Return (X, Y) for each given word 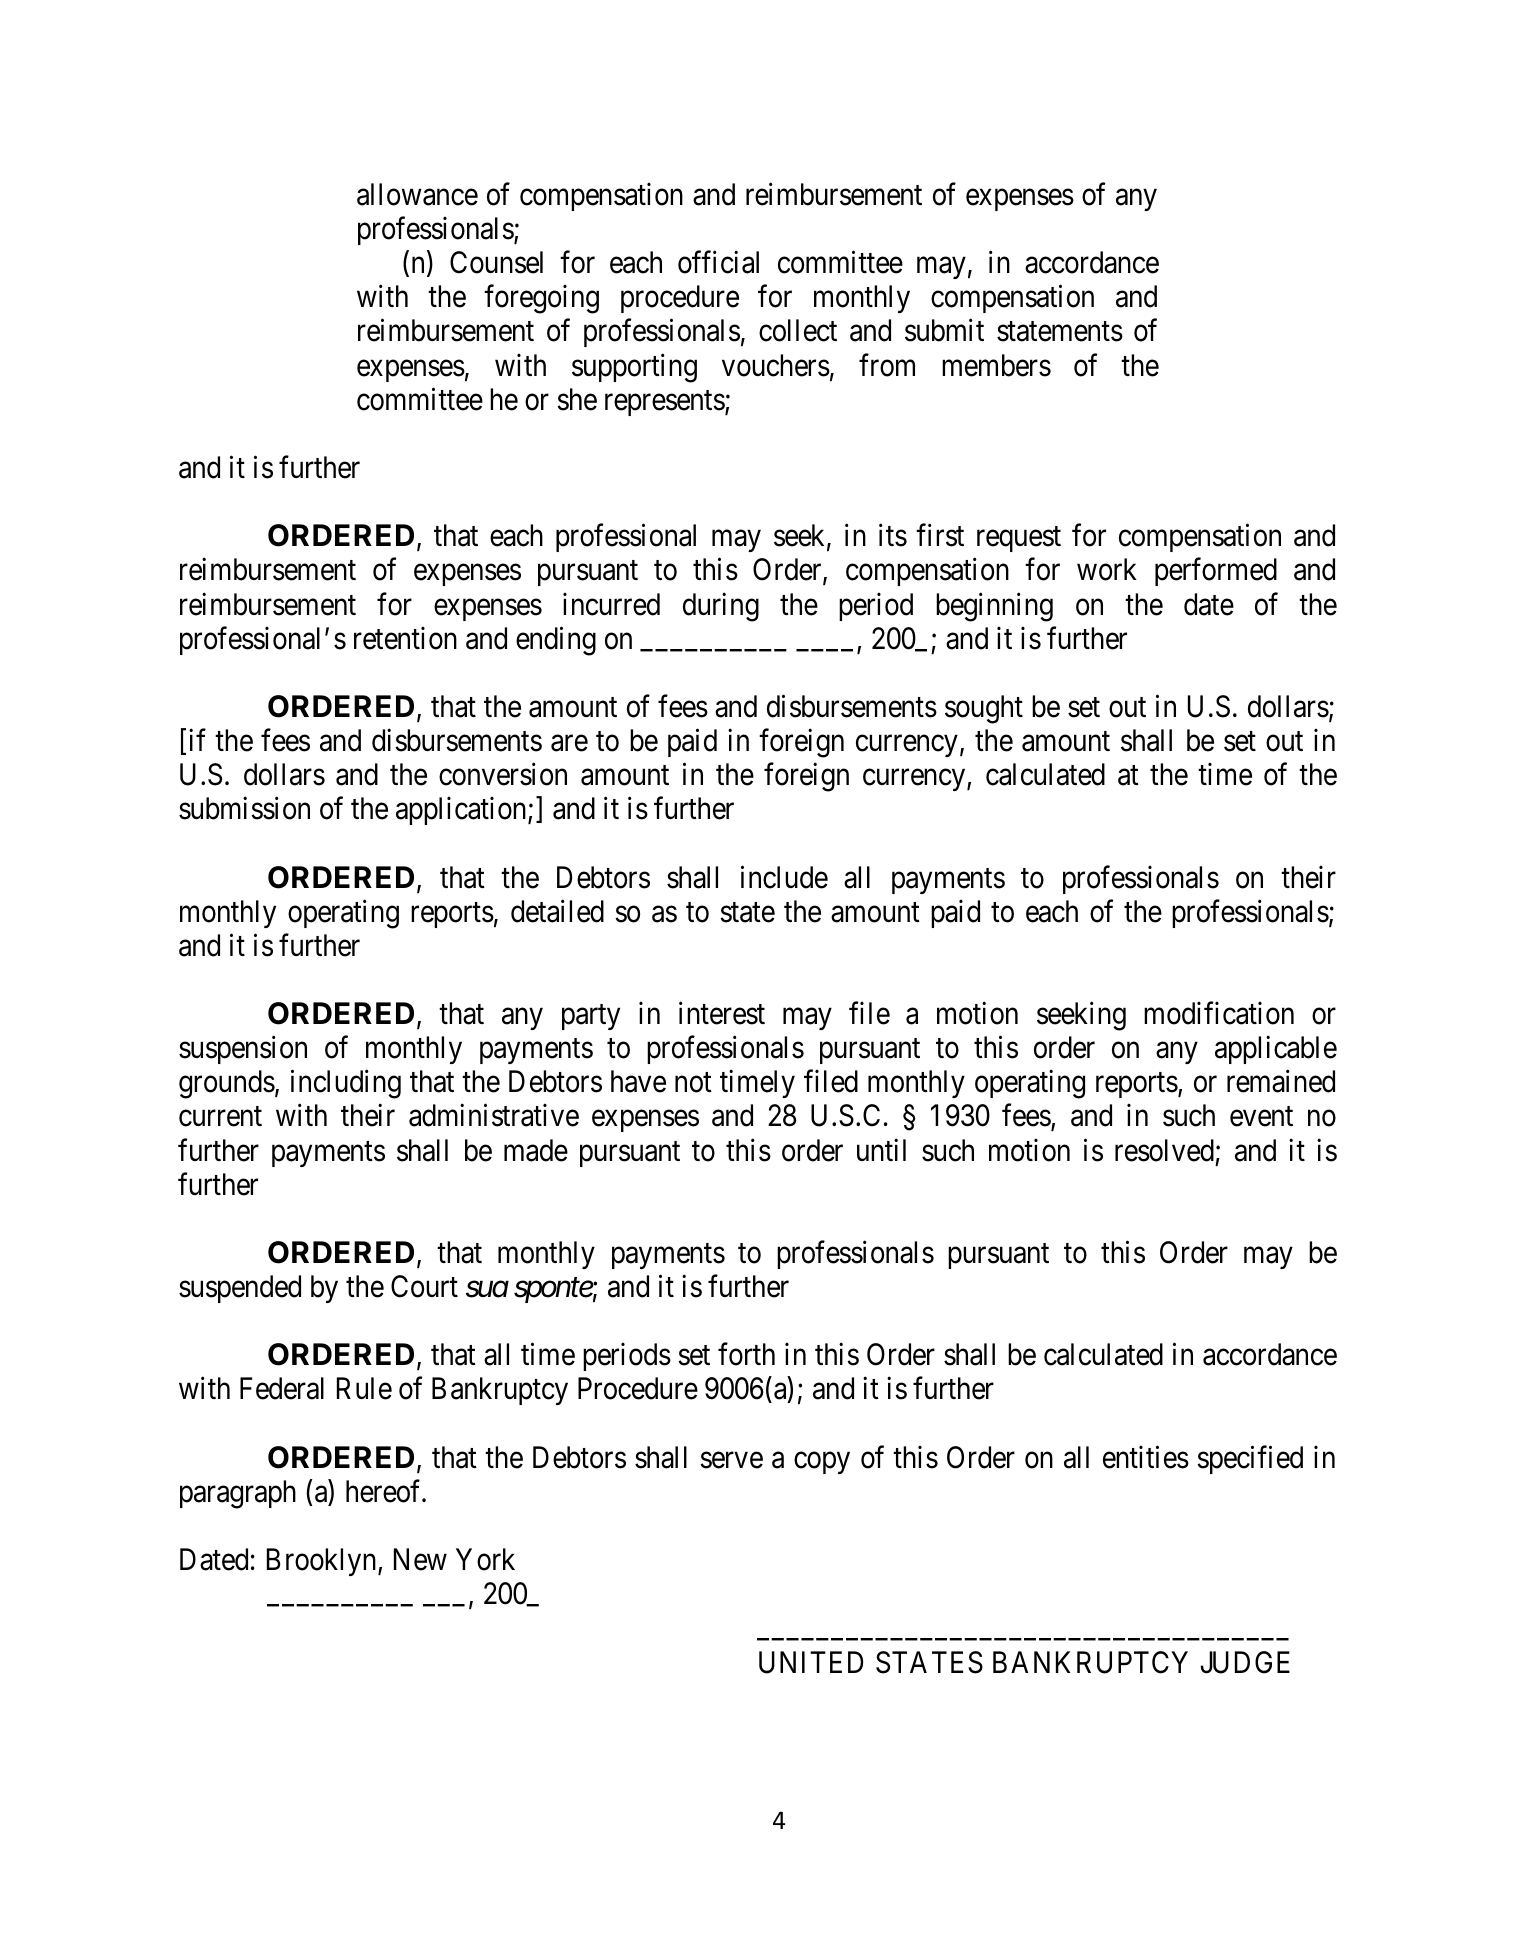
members (996, 365)
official (718, 262)
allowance (417, 194)
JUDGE (1245, 1662)
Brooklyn (323, 1562)
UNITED (811, 1662)
